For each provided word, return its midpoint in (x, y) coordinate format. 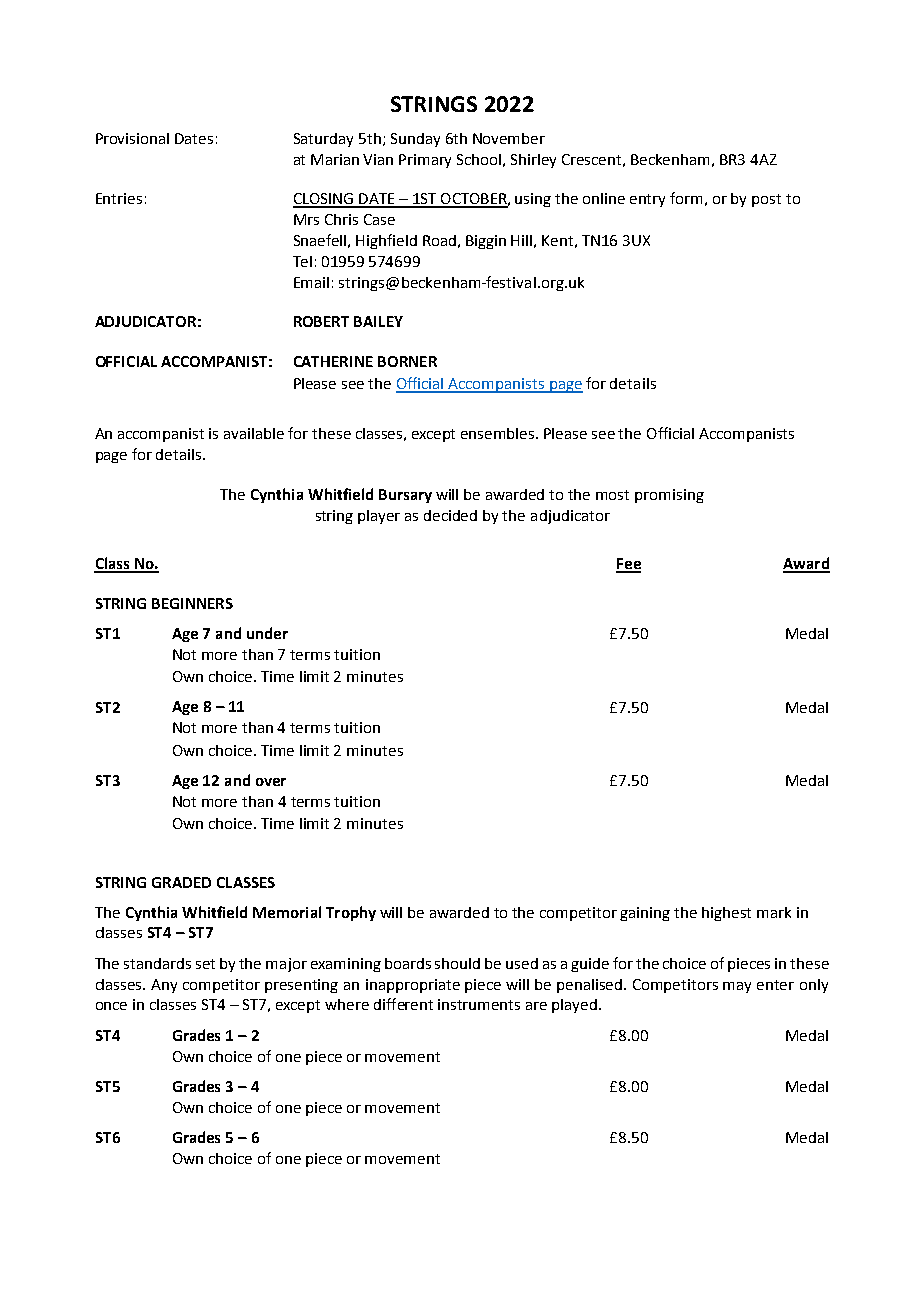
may (737, 987)
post (766, 200)
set (205, 964)
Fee (628, 565)
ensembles (499, 433)
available (254, 433)
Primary (425, 161)
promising (669, 496)
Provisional (132, 138)
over (271, 782)
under (267, 633)
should (457, 963)
